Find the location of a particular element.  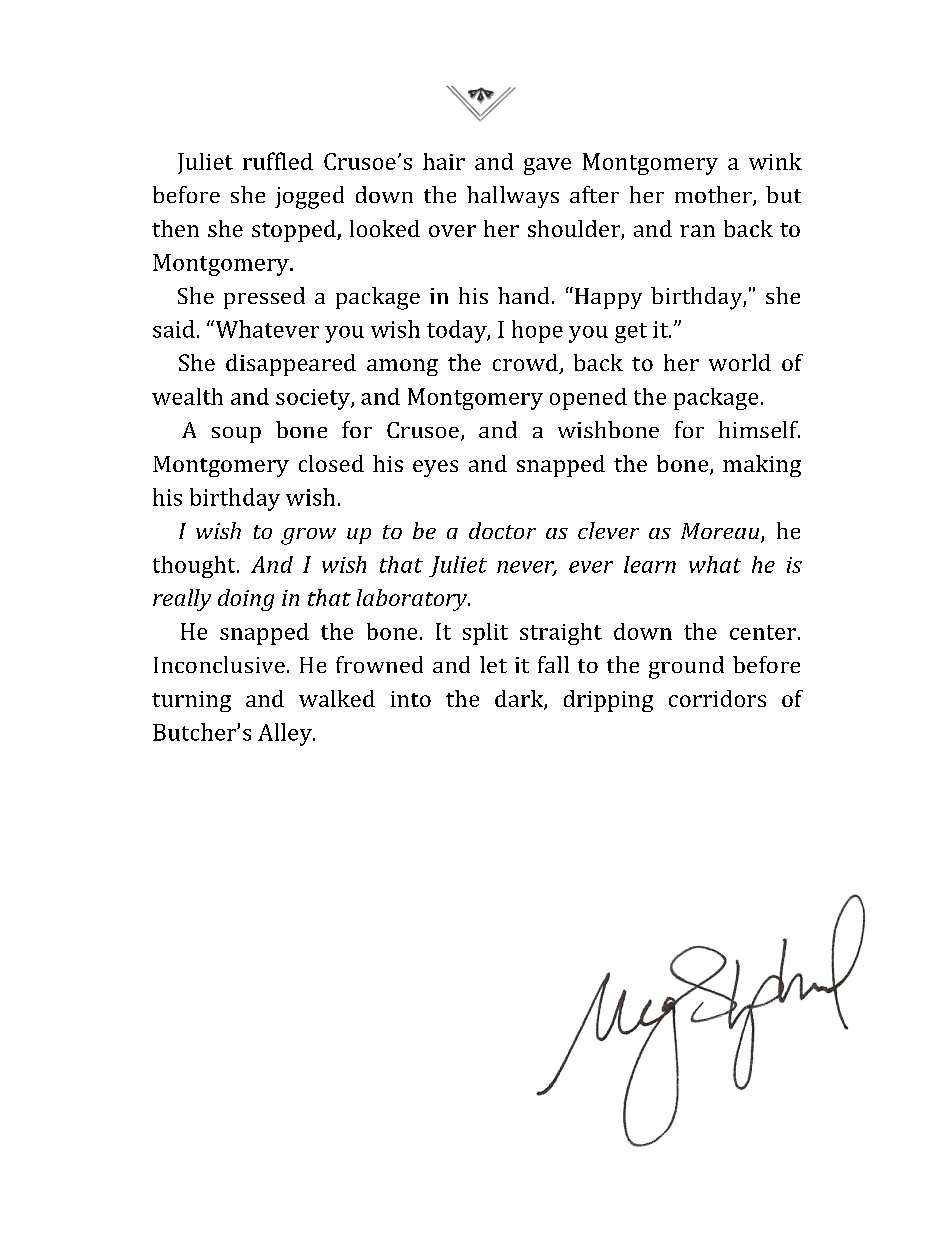

hair is located at coordinates (444, 161).
